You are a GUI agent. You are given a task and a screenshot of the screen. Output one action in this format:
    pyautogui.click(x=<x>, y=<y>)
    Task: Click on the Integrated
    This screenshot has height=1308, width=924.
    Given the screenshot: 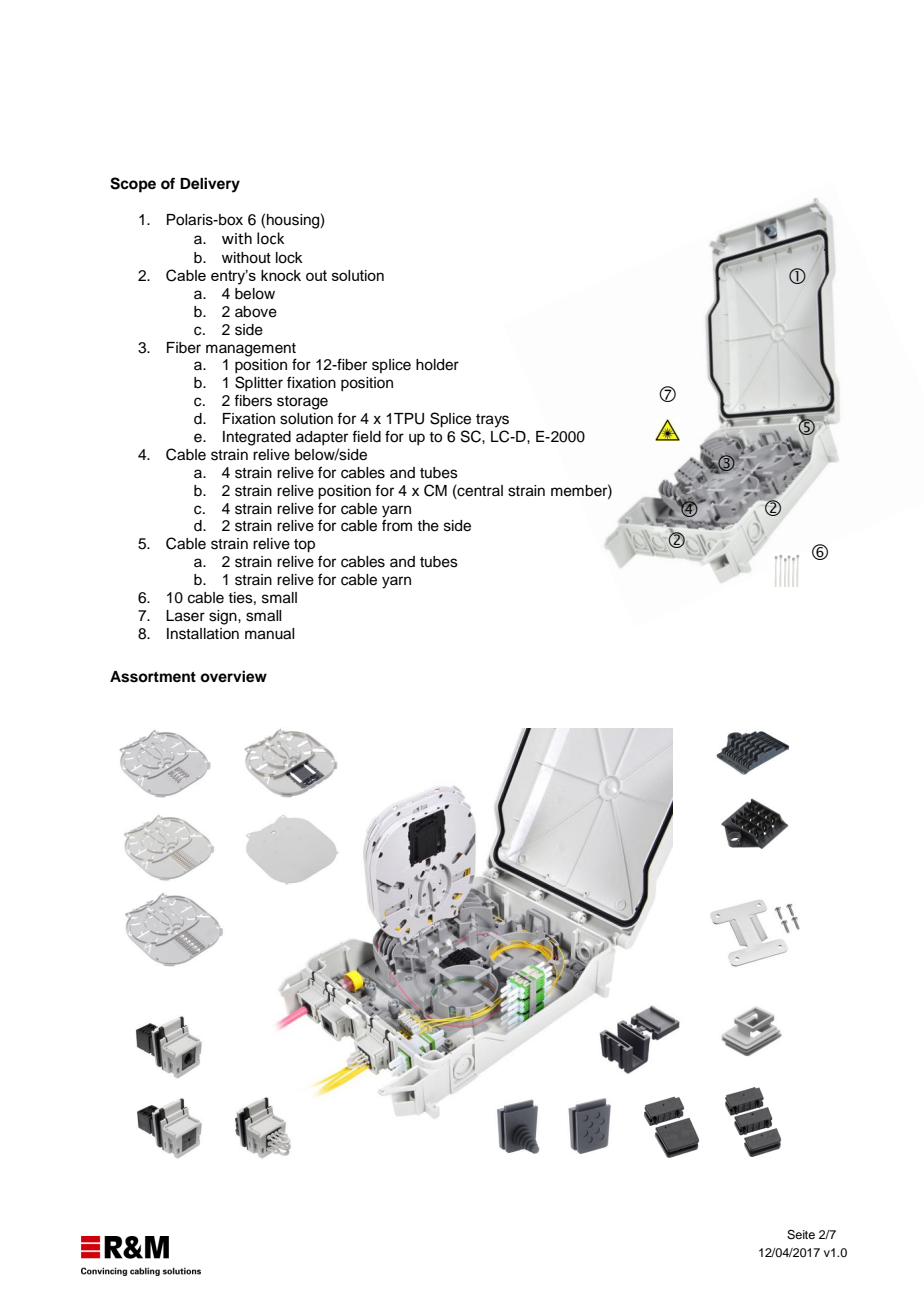 What is the action you would take?
    pyautogui.click(x=257, y=438)
